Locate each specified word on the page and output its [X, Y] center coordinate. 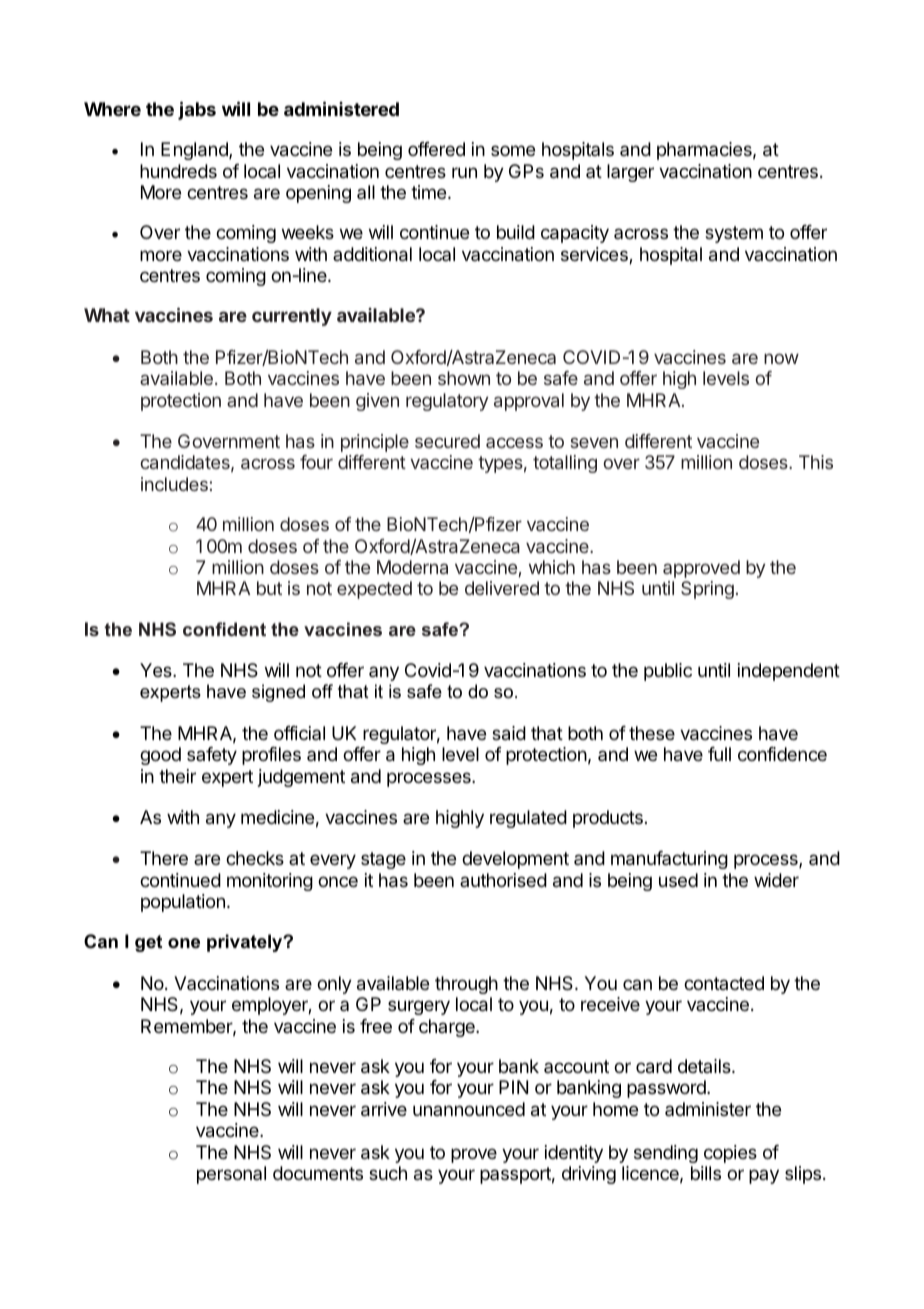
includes [174, 484]
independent [789, 672]
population [183, 903]
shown [464, 378]
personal [231, 1175]
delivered [502, 588]
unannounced [469, 1109]
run [464, 172]
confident [224, 629]
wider [776, 880]
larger [630, 173]
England [195, 151]
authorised [503, 880]
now [781, 358]
